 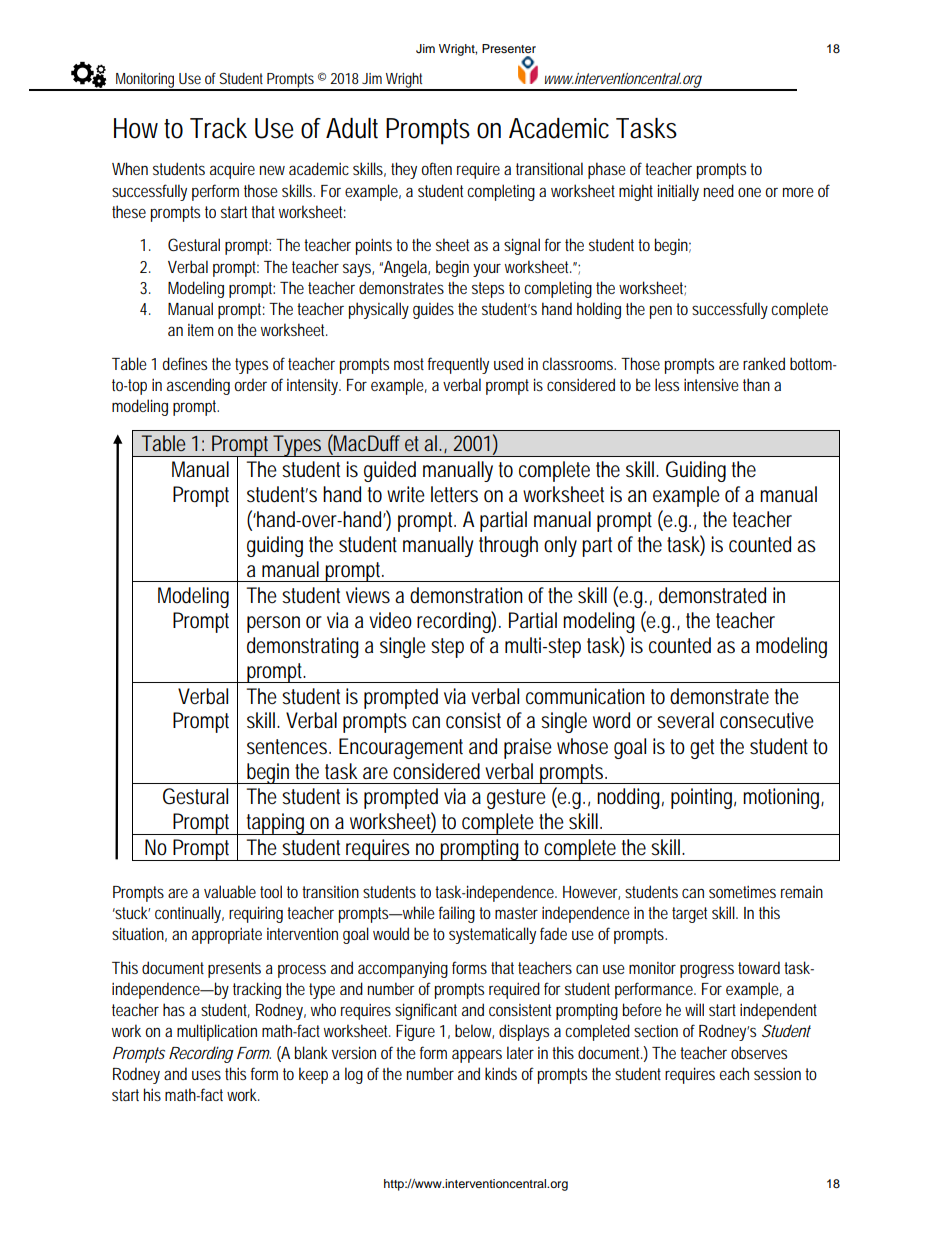 What do you see at coordinates (232, 171) in the screenshot?
I see `acquire` at bounding box center [232, 171].
